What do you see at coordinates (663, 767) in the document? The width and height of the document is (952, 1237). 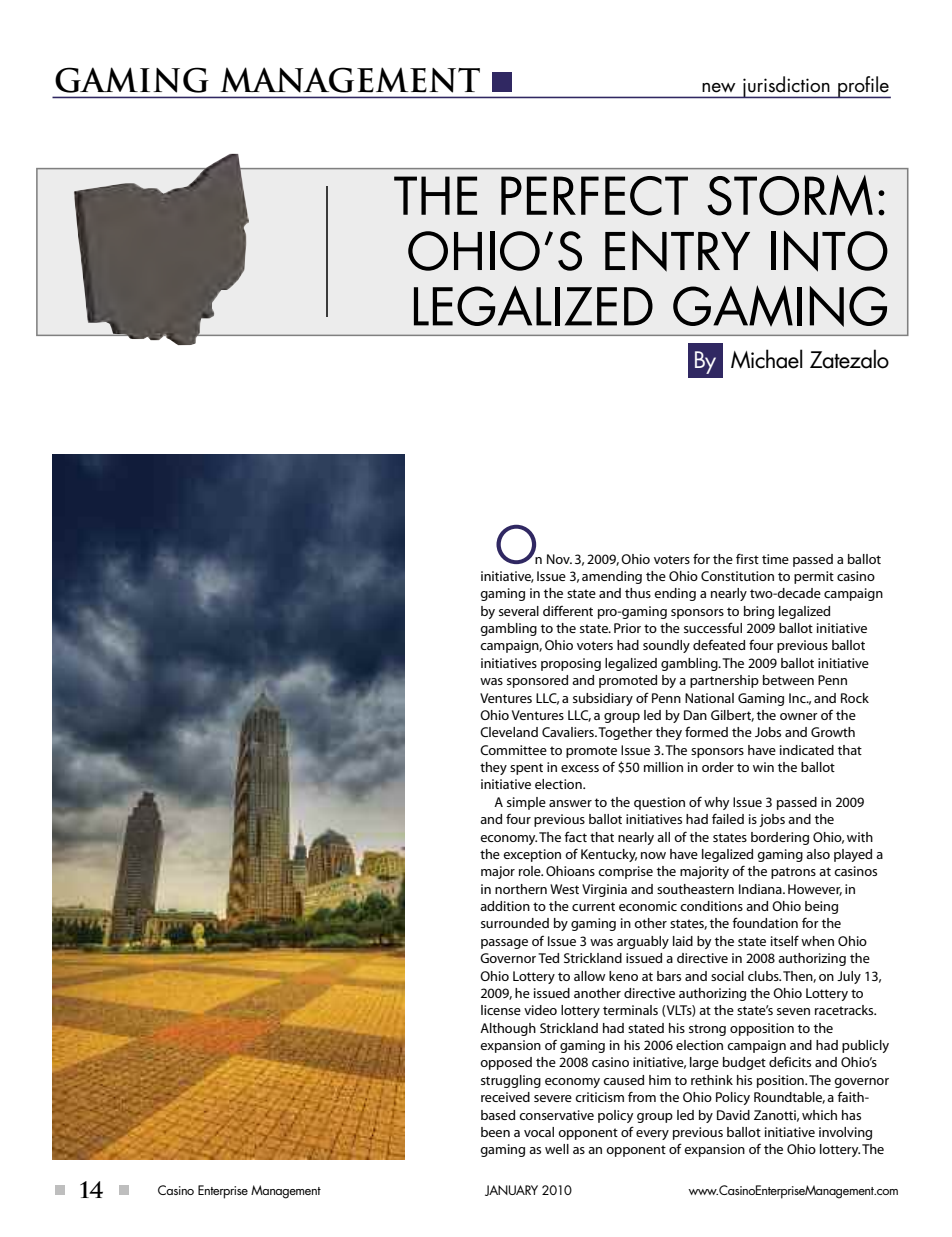 I see `million` at bounding box center [663, 767].
